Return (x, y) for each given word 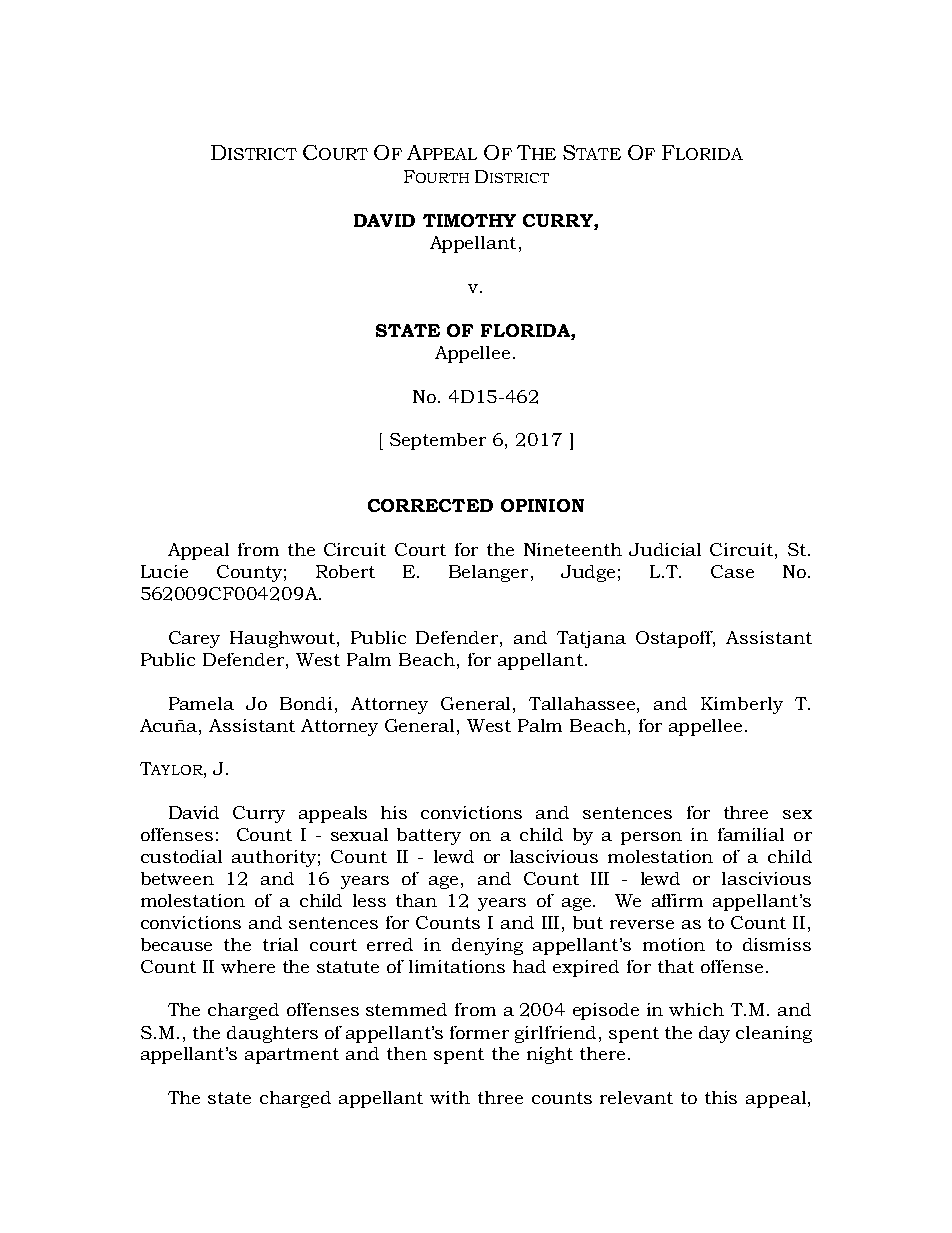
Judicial (665, 549)
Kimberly (742, 705)
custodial (181, 856)
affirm (677, 900)
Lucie (164, 571)
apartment (292, 1056)
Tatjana (591, 639)
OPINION (542, 505)
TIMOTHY (469, 220)
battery (429, 836)
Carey (194, 639)
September (438, 441)
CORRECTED (430, 505)
